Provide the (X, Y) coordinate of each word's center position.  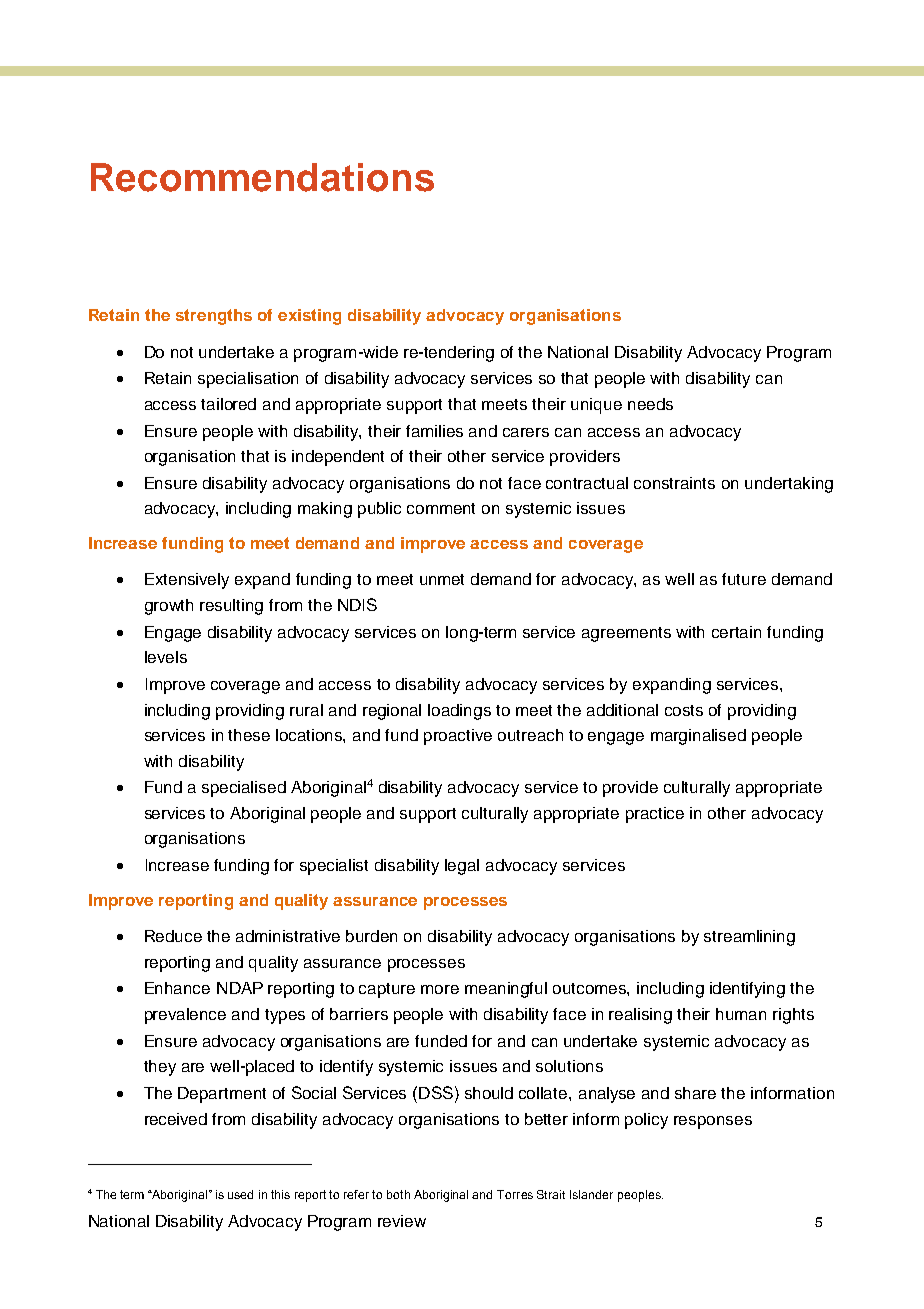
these (249, 735)
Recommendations (262, 177)
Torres (515, 1194)
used (240, 1194)
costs (684, 710)
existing (309, 317)
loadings (459, 712)
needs (650, 404)
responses (713, 1122)
